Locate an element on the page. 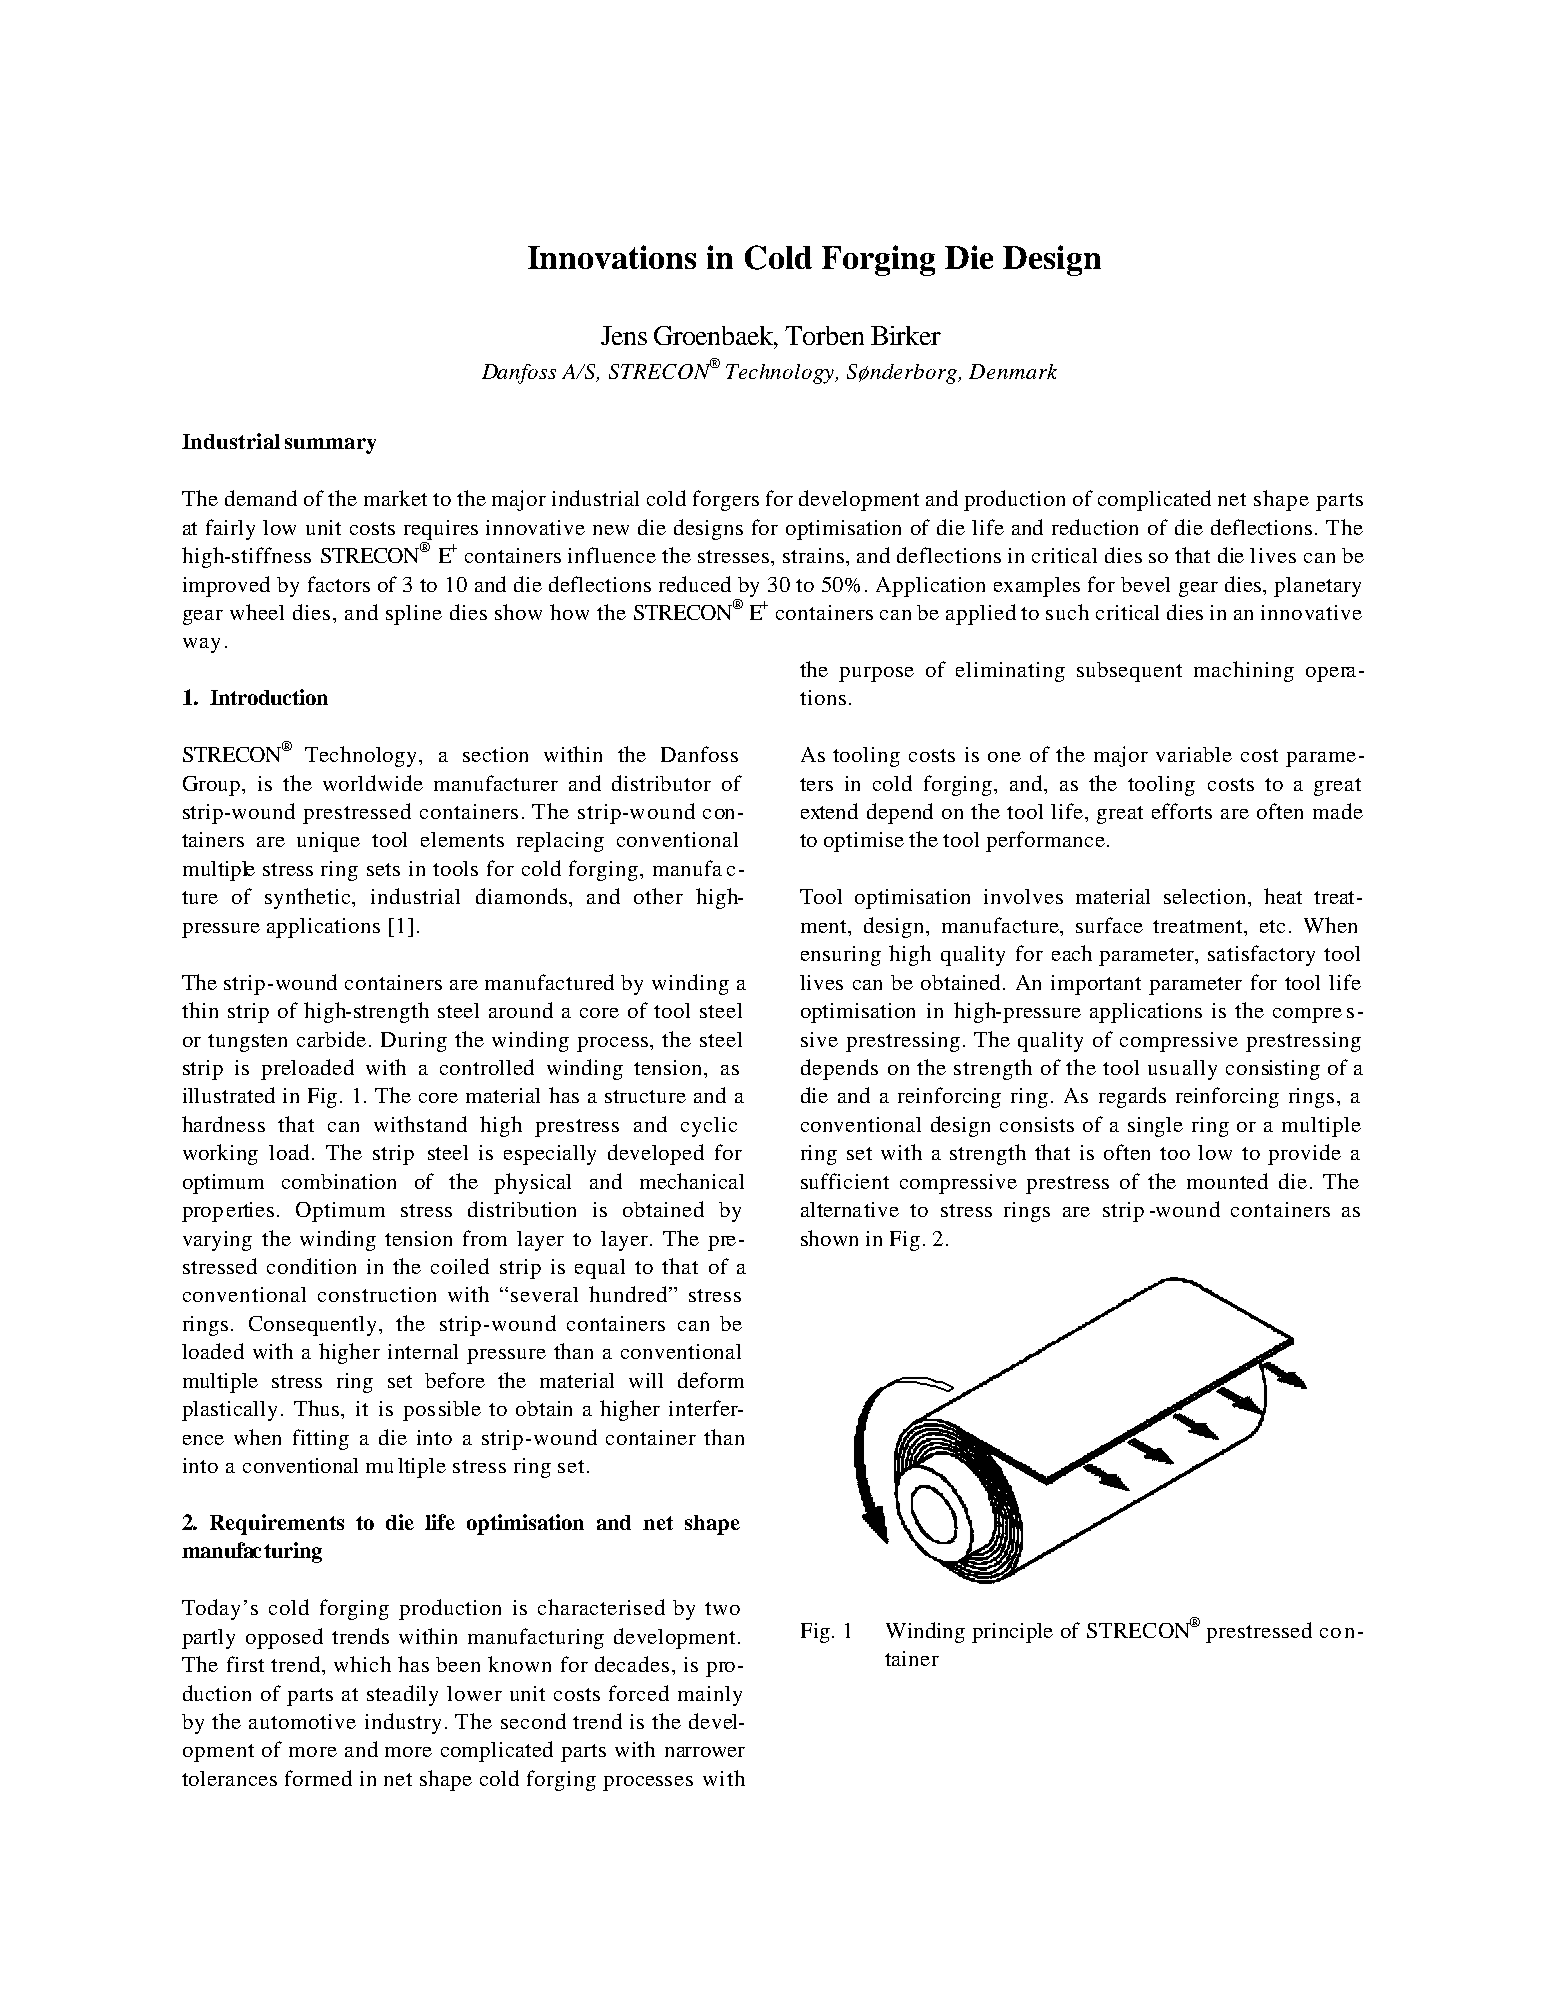  unique is located at coordinates (328, 842).
